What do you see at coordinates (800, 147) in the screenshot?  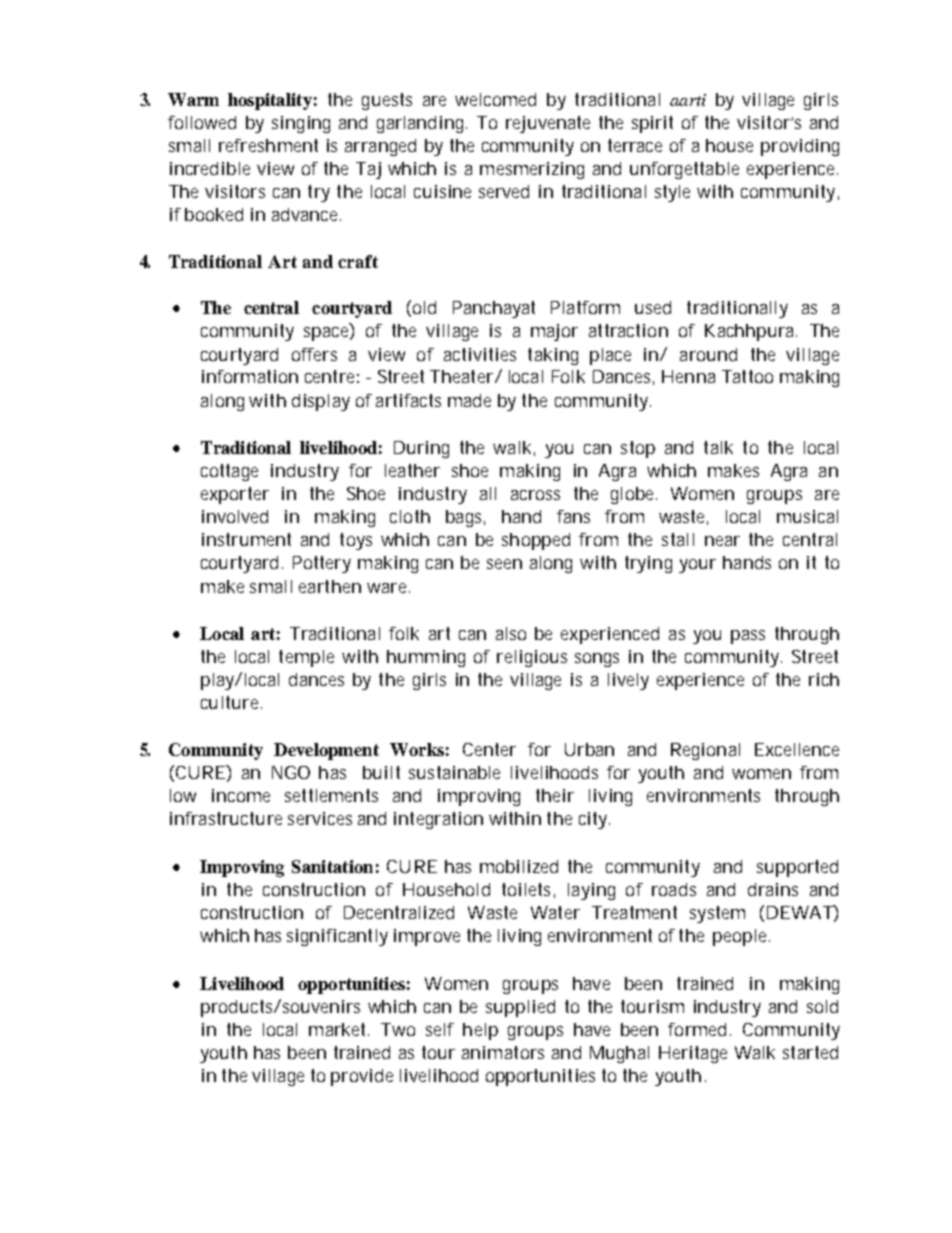 I see `providing` at bounding box center [800, 147].
